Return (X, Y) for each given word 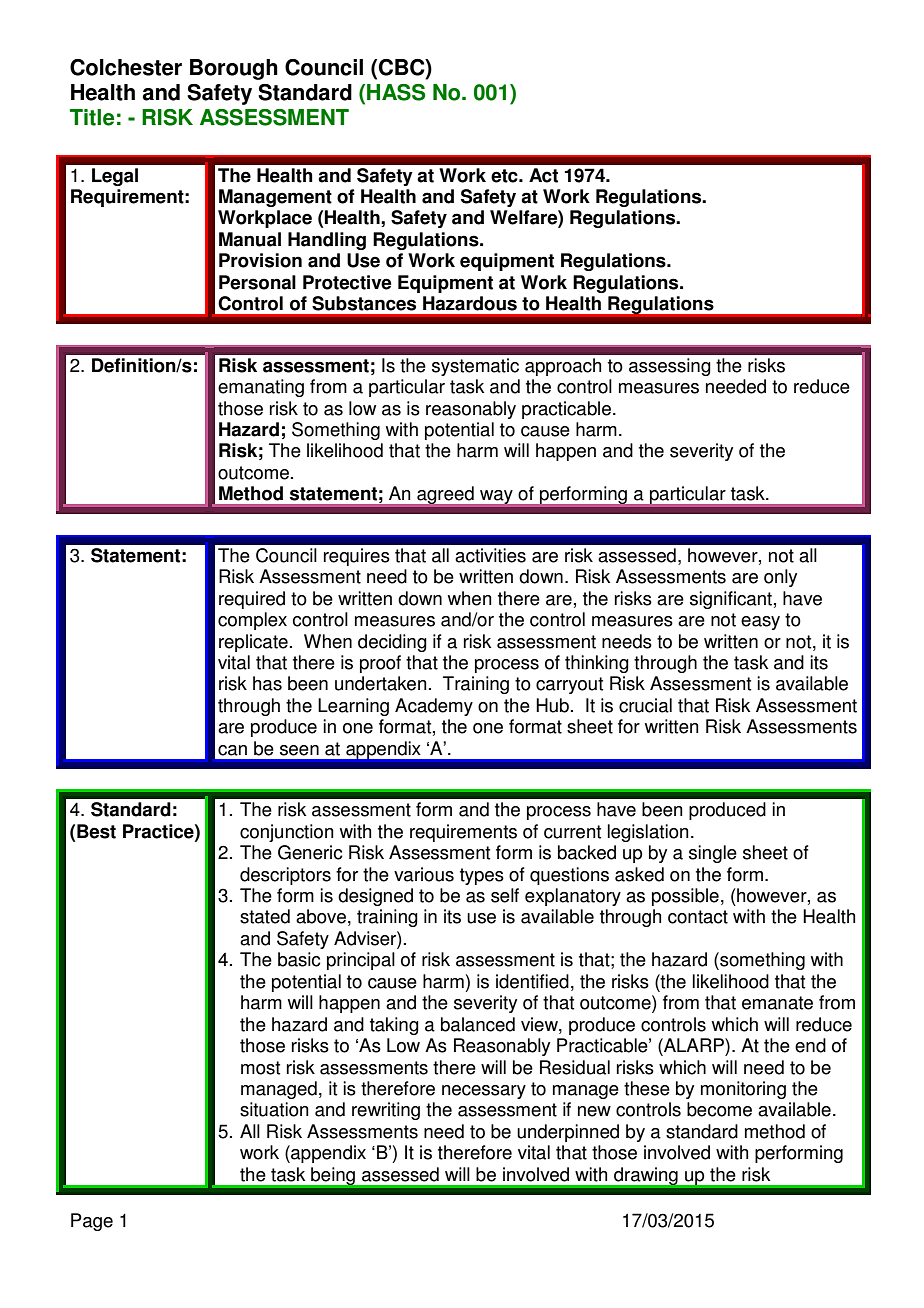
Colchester (126, 67)
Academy (434, 707)
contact (698, 917)
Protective (347, 282)
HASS (396, 92)
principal (361, 961)
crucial (645, 705)
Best (96, 831)
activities (490, 555)
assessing (670, 367)
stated (265, 916)
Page (92, 1222)
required (252, 600)
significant (731, 600)
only (780, 578)
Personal (257, 282)
